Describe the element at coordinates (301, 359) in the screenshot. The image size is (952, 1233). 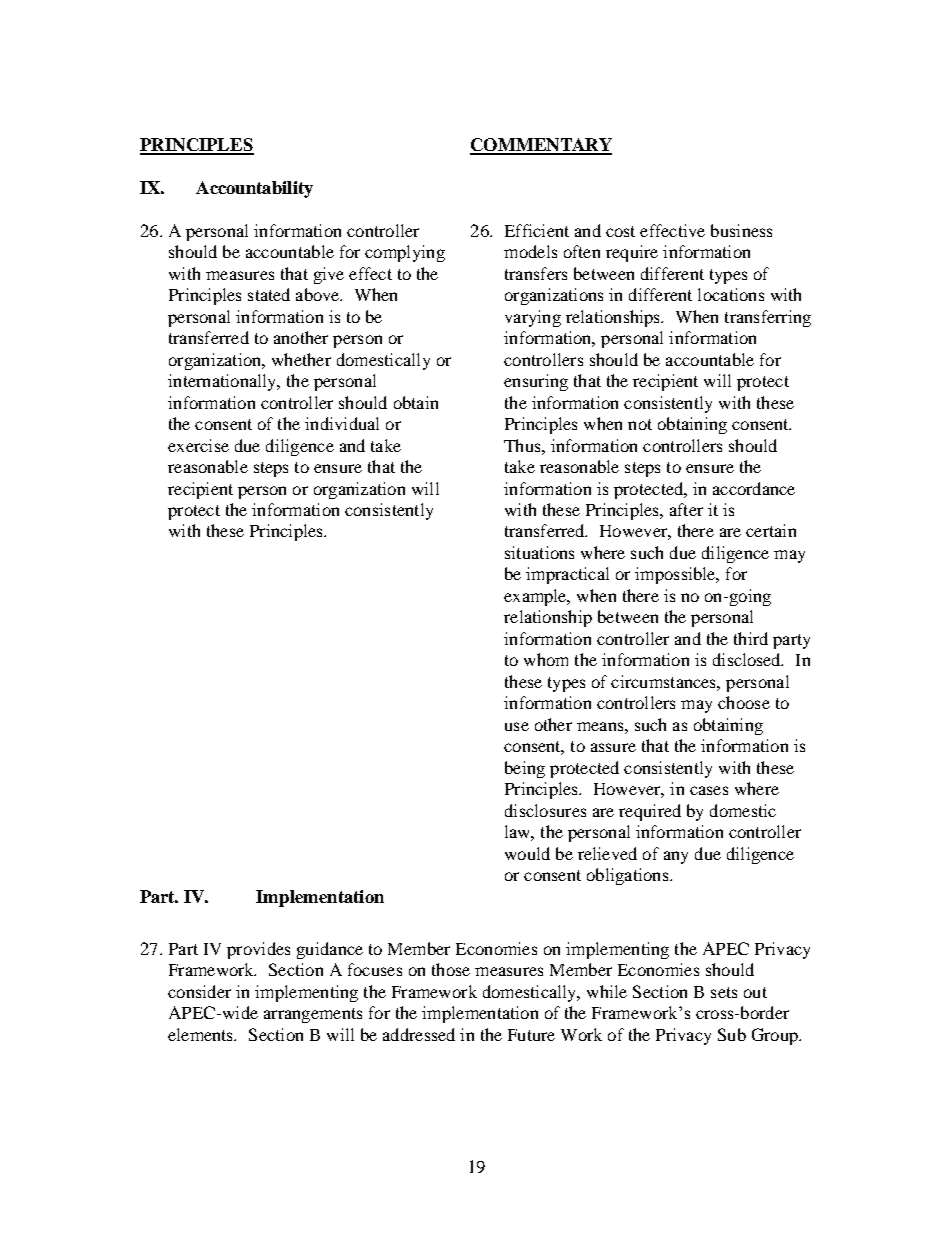
I see `whether` at that location.
